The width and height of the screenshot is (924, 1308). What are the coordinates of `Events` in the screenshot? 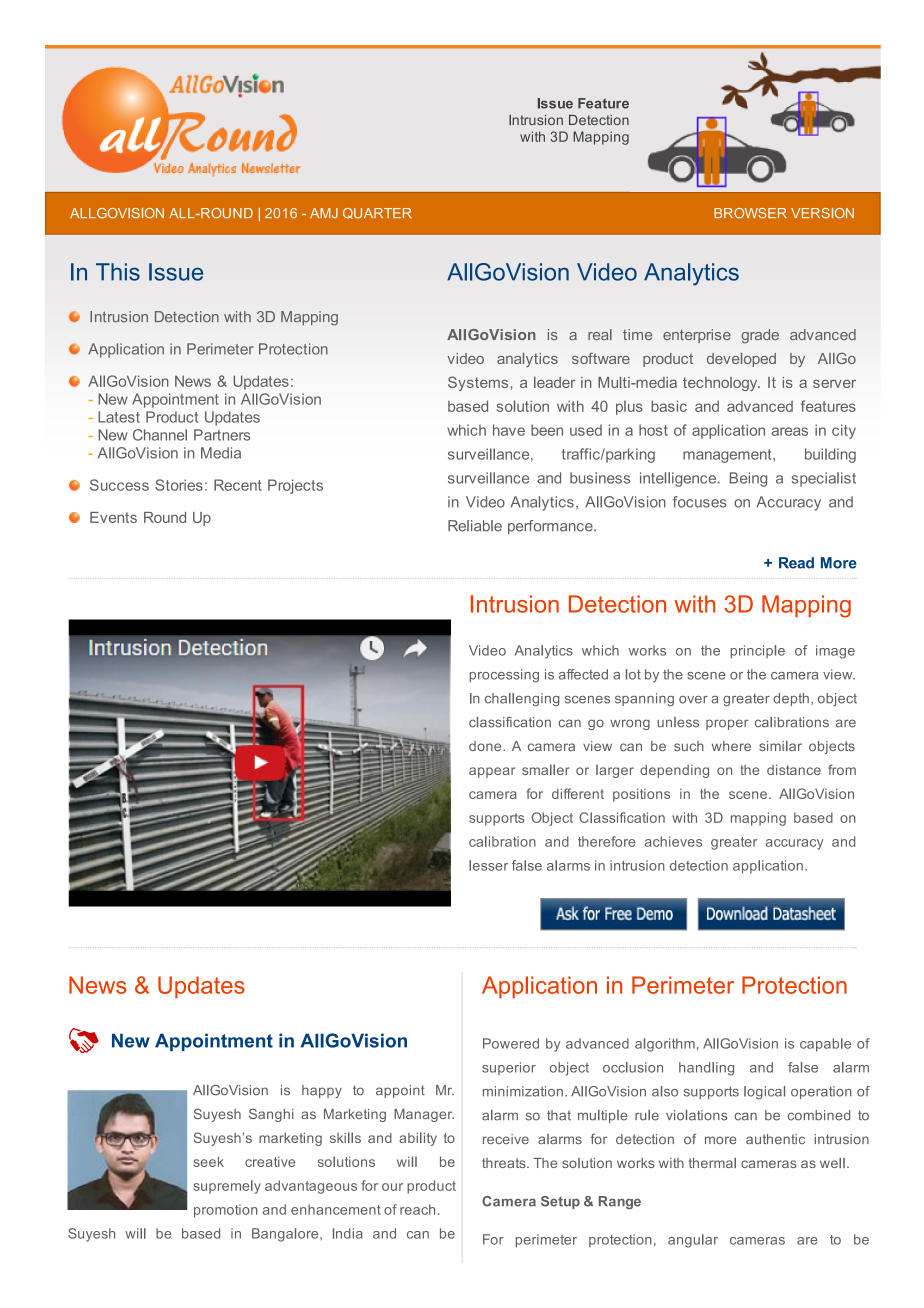 It's located at (113, 517).
